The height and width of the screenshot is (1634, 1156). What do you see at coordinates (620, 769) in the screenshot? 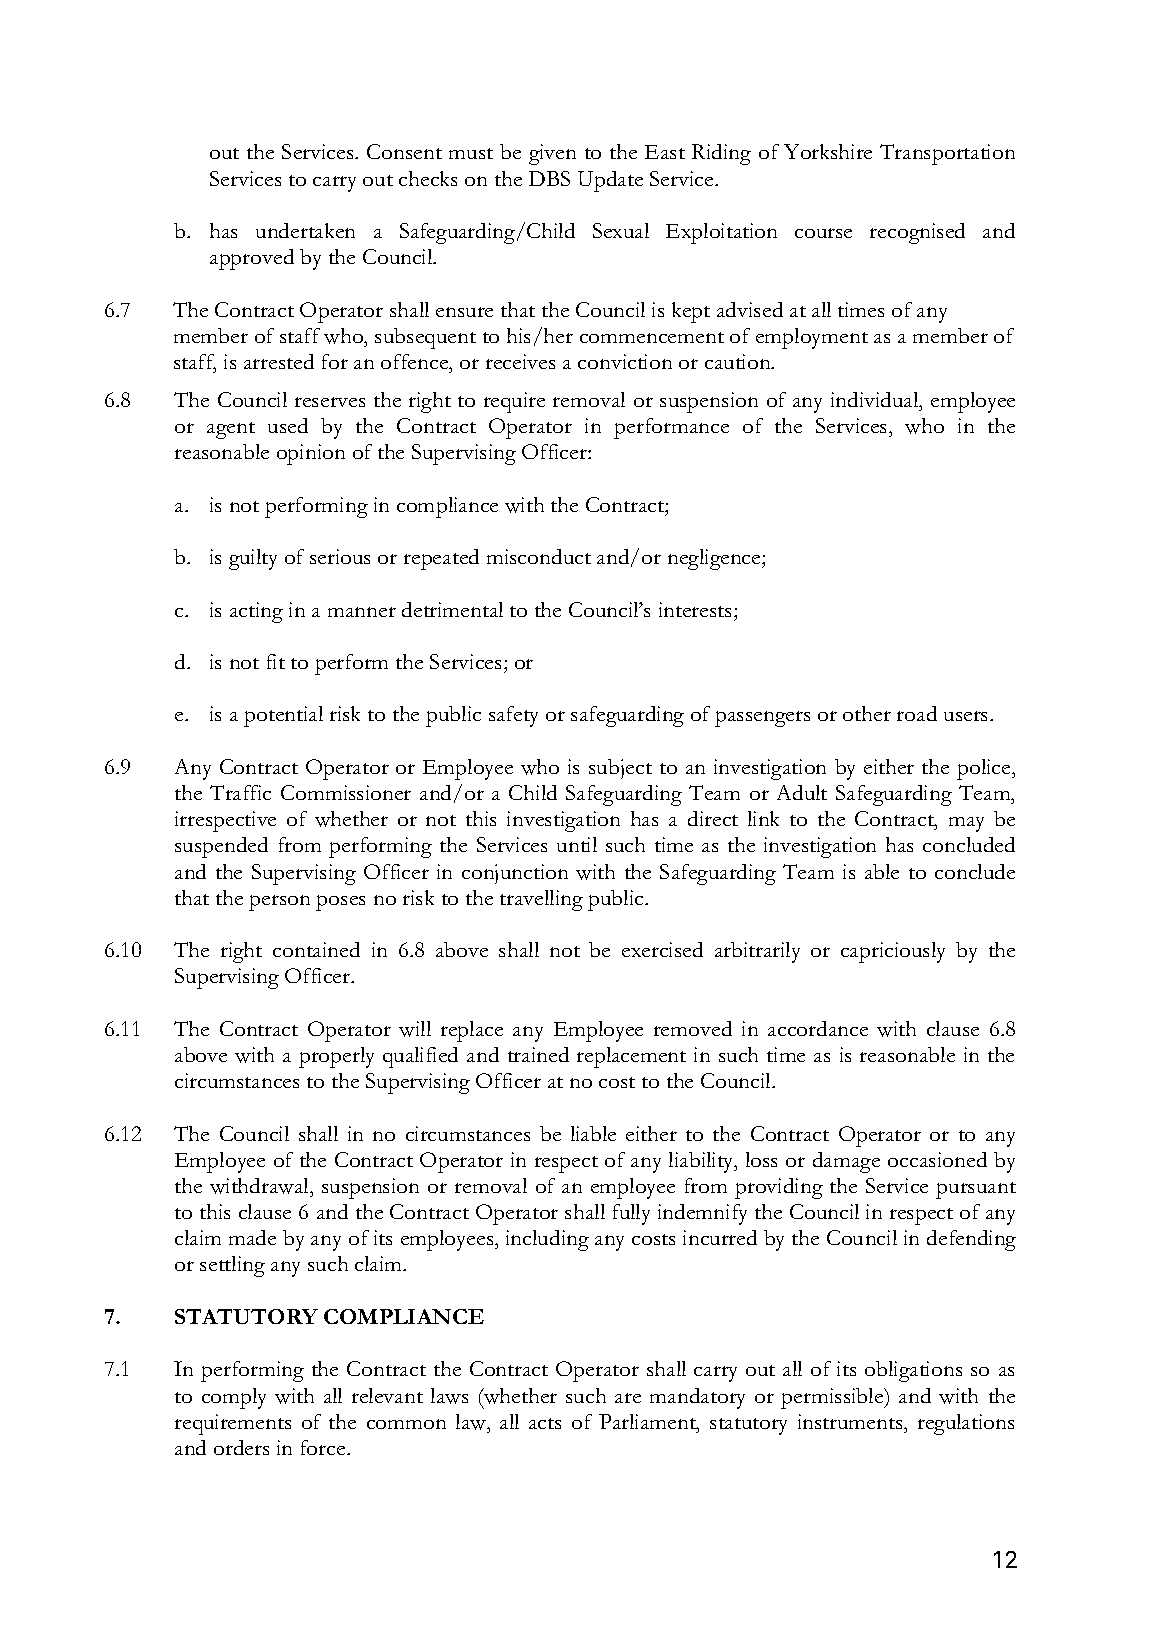
I see `subject` at bounding box center [620, 769].
